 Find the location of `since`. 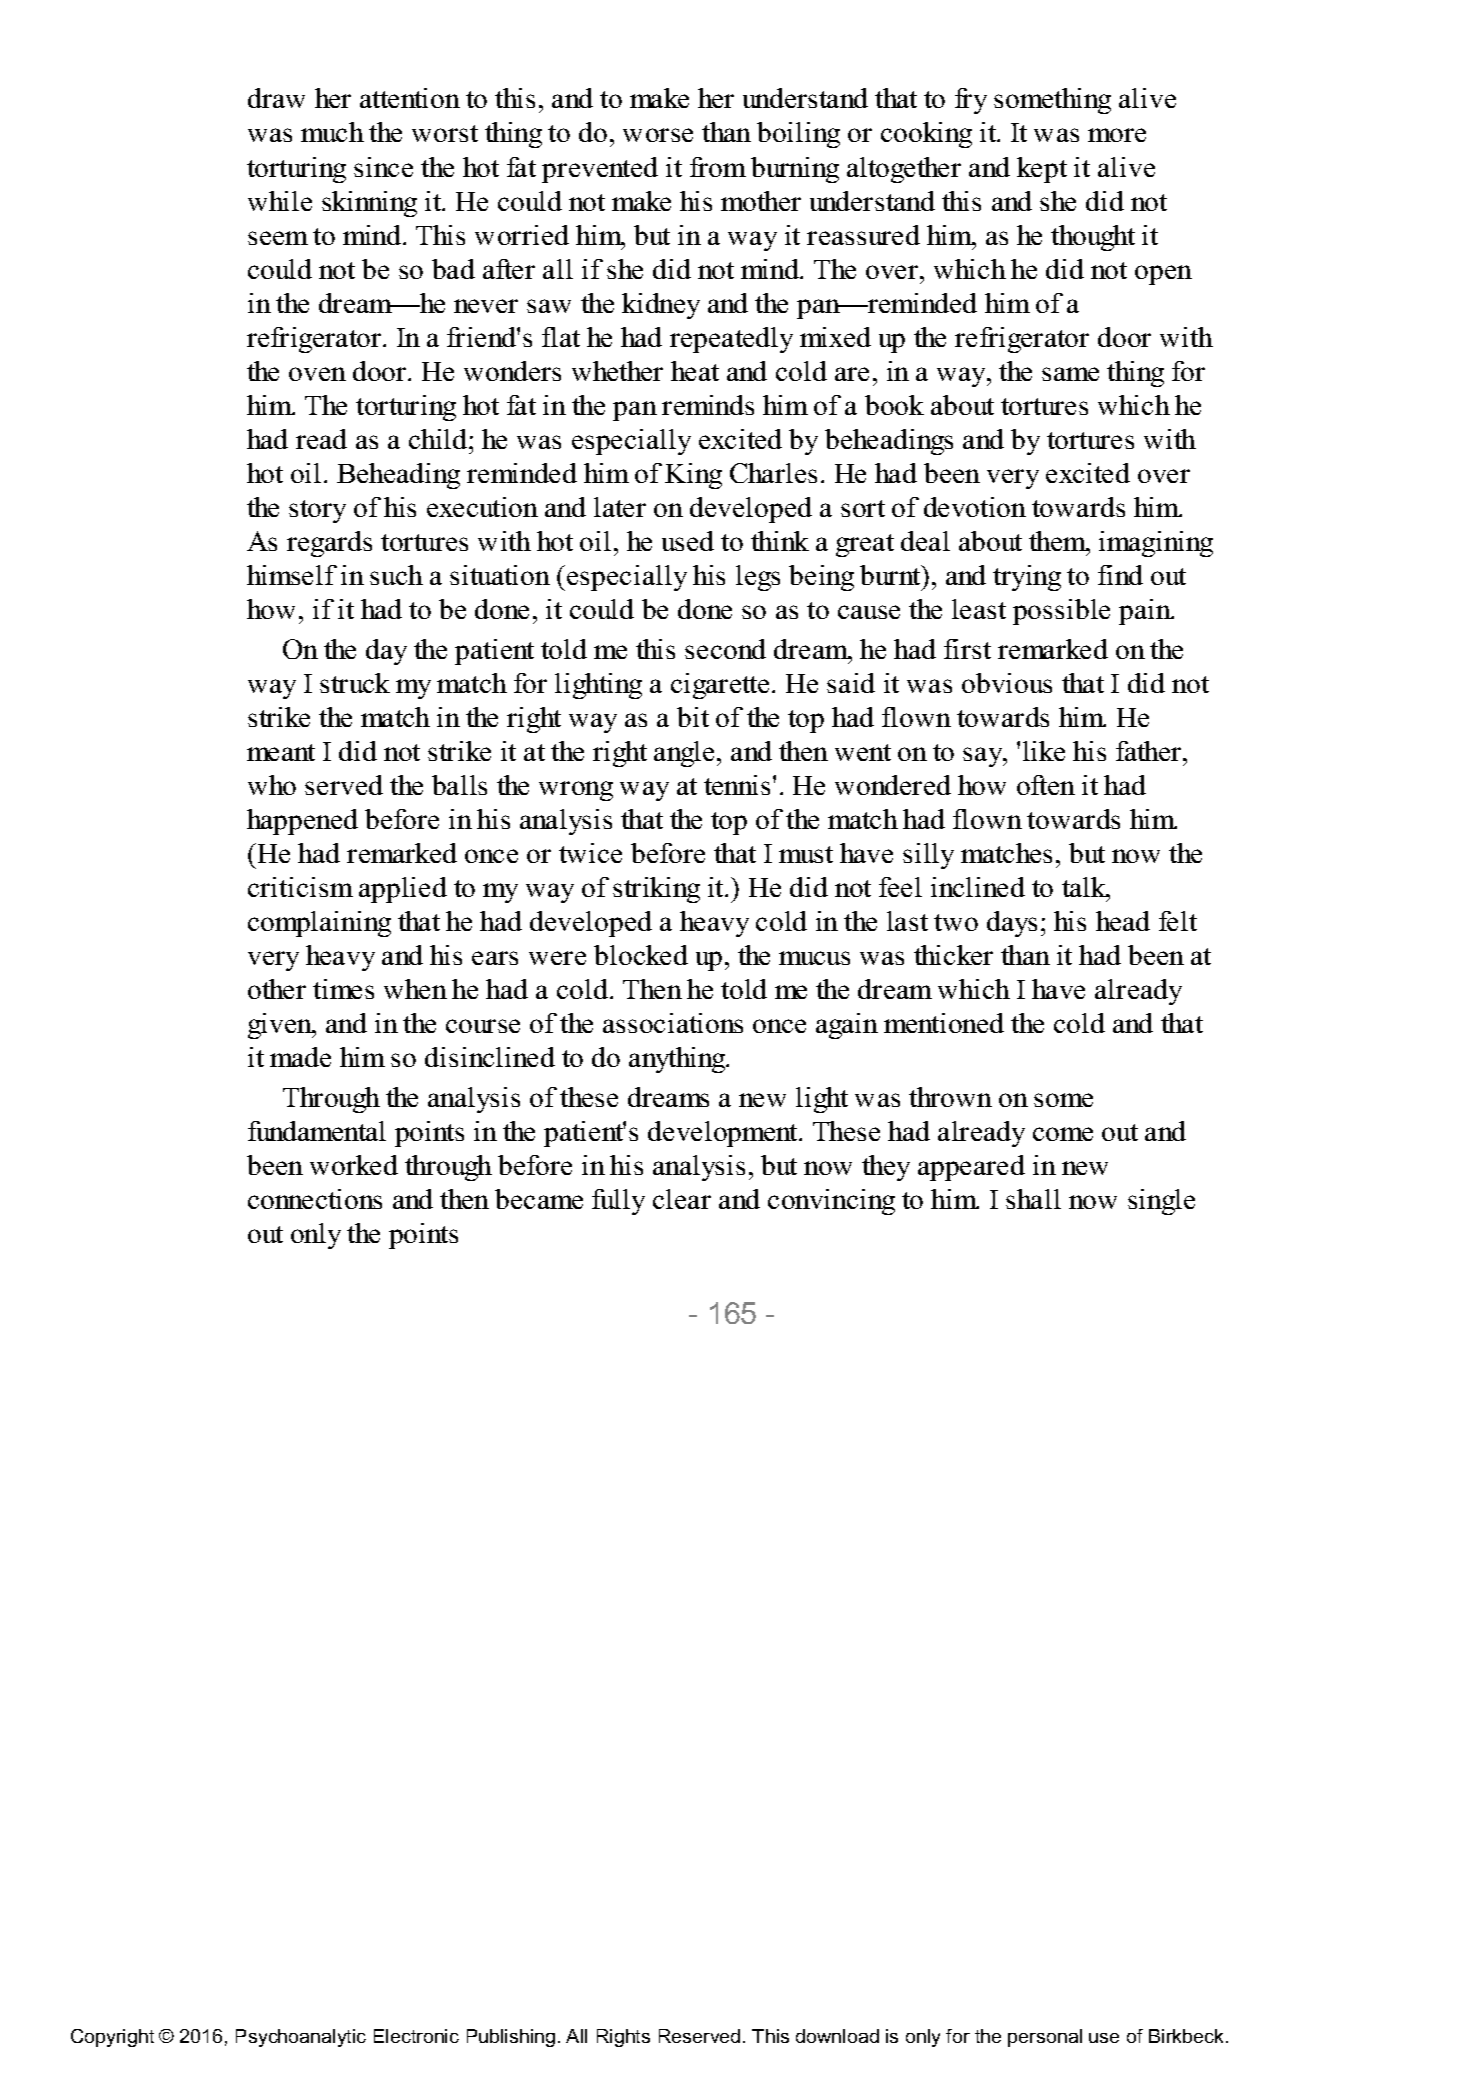

since is located at coordinates (383, 167).
